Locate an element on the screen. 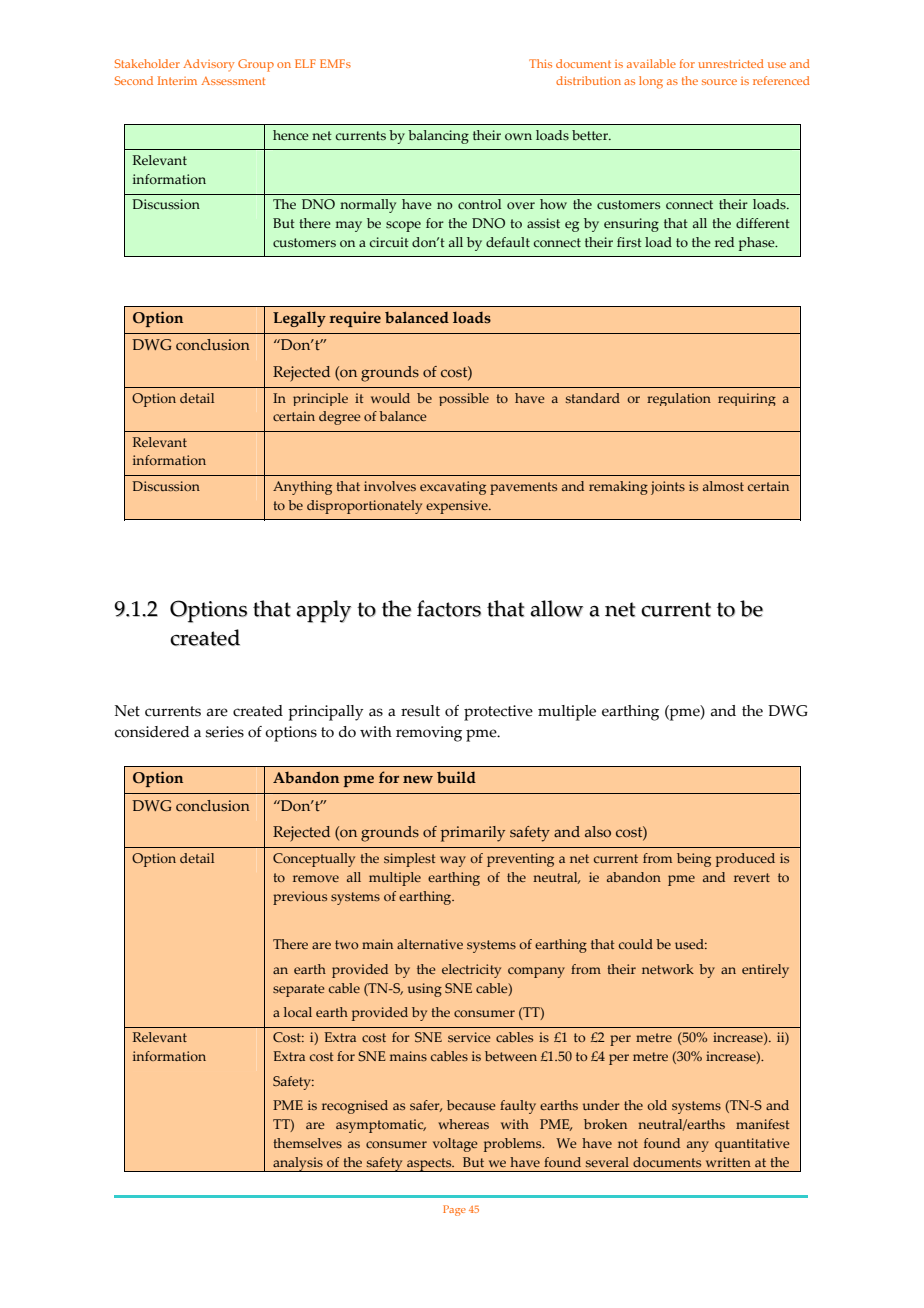  source is located at coordinates (719, 82).
